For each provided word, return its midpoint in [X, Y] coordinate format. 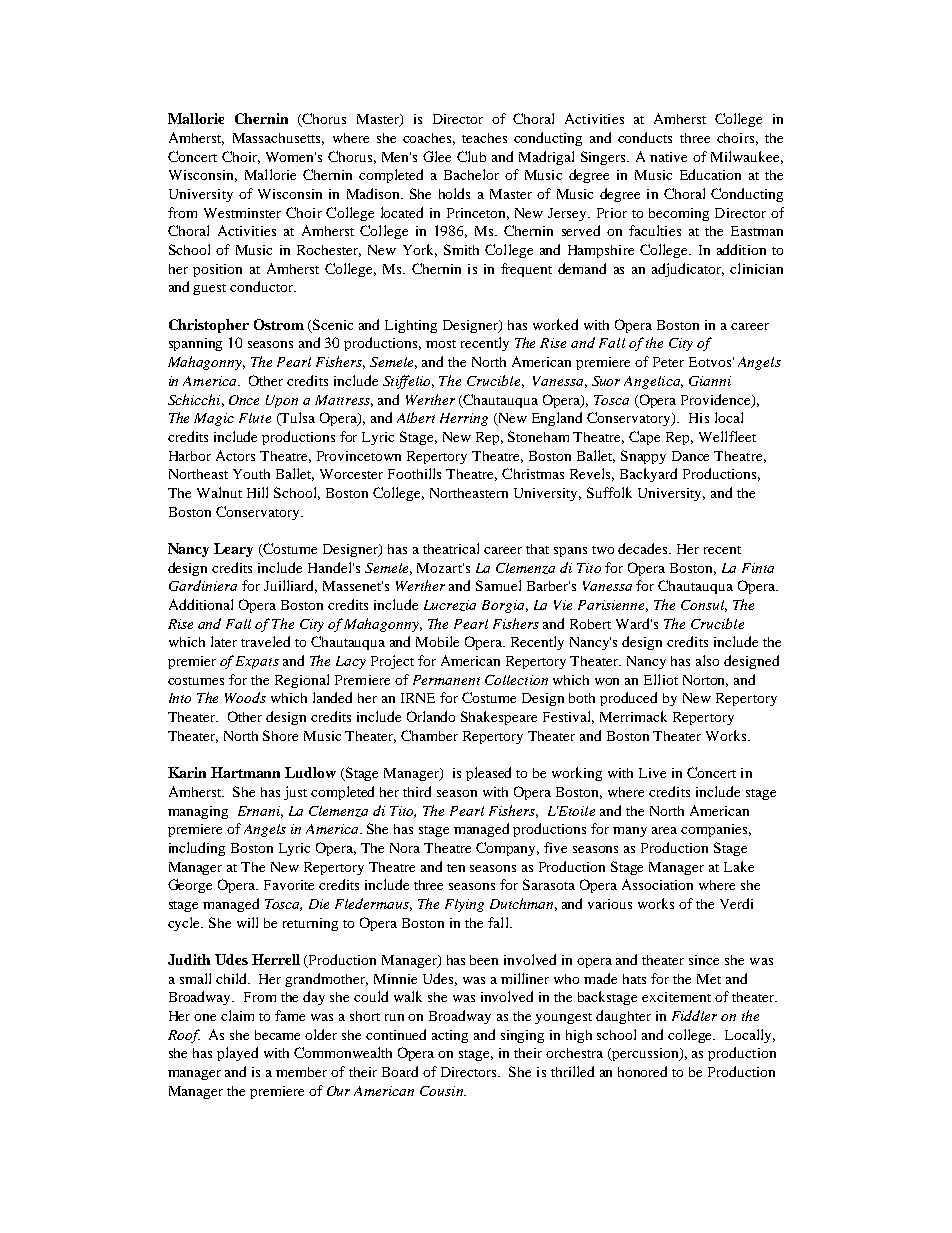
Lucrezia [450, 605]
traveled [265, 641]
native [668, 157]
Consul [704, 606]
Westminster [242, 213]
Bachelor [471, 174]
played [237, 1054]
